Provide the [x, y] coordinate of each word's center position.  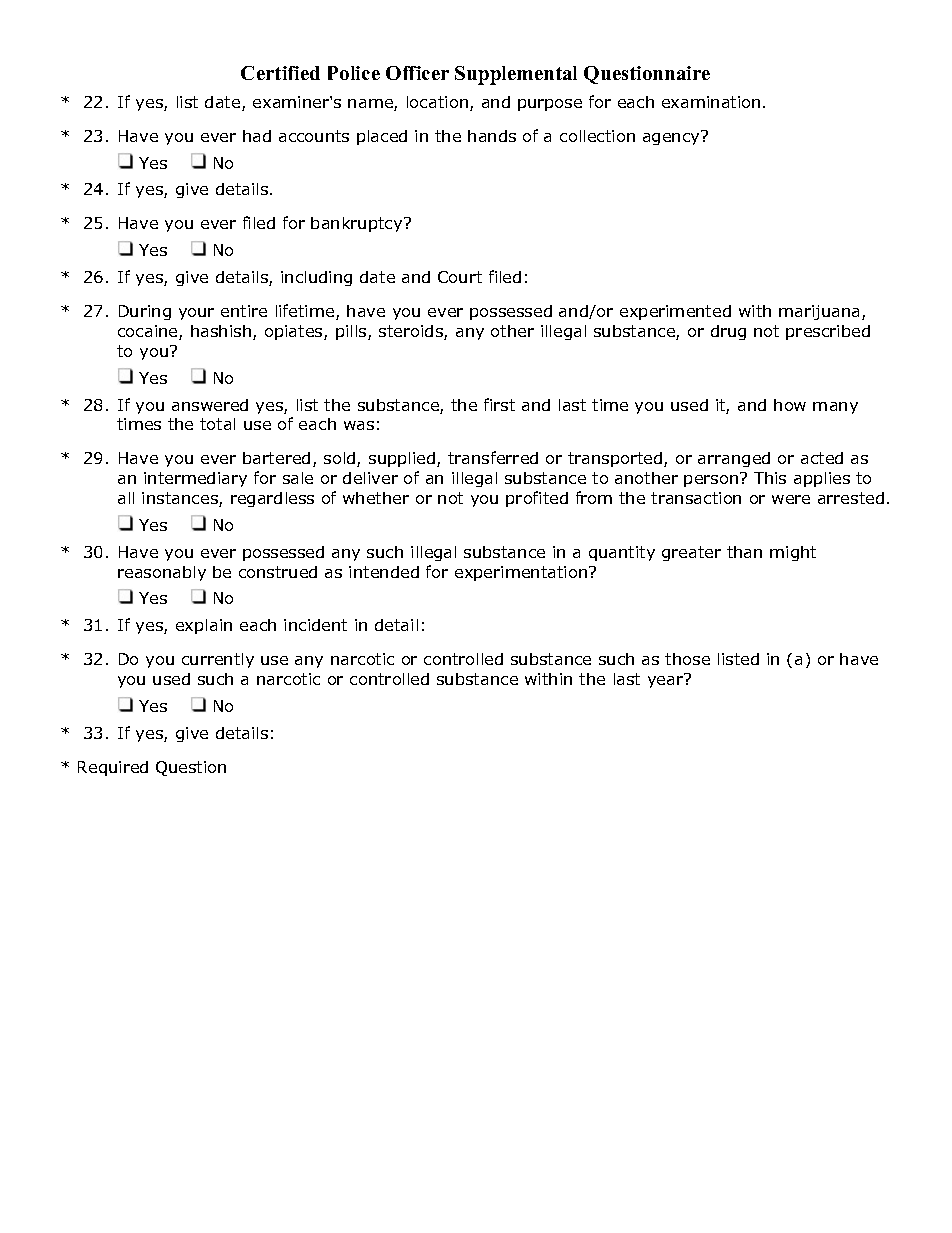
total [217, 424]
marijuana [821, 312]
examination [711, 102]
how [790, 405]
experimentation [522, 573]
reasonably [162, 573]
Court [460, 277]
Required [113, 768]
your [196, 314]
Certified [280, 73]
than [744, 552]
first [499, 404]
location [437, 102]
